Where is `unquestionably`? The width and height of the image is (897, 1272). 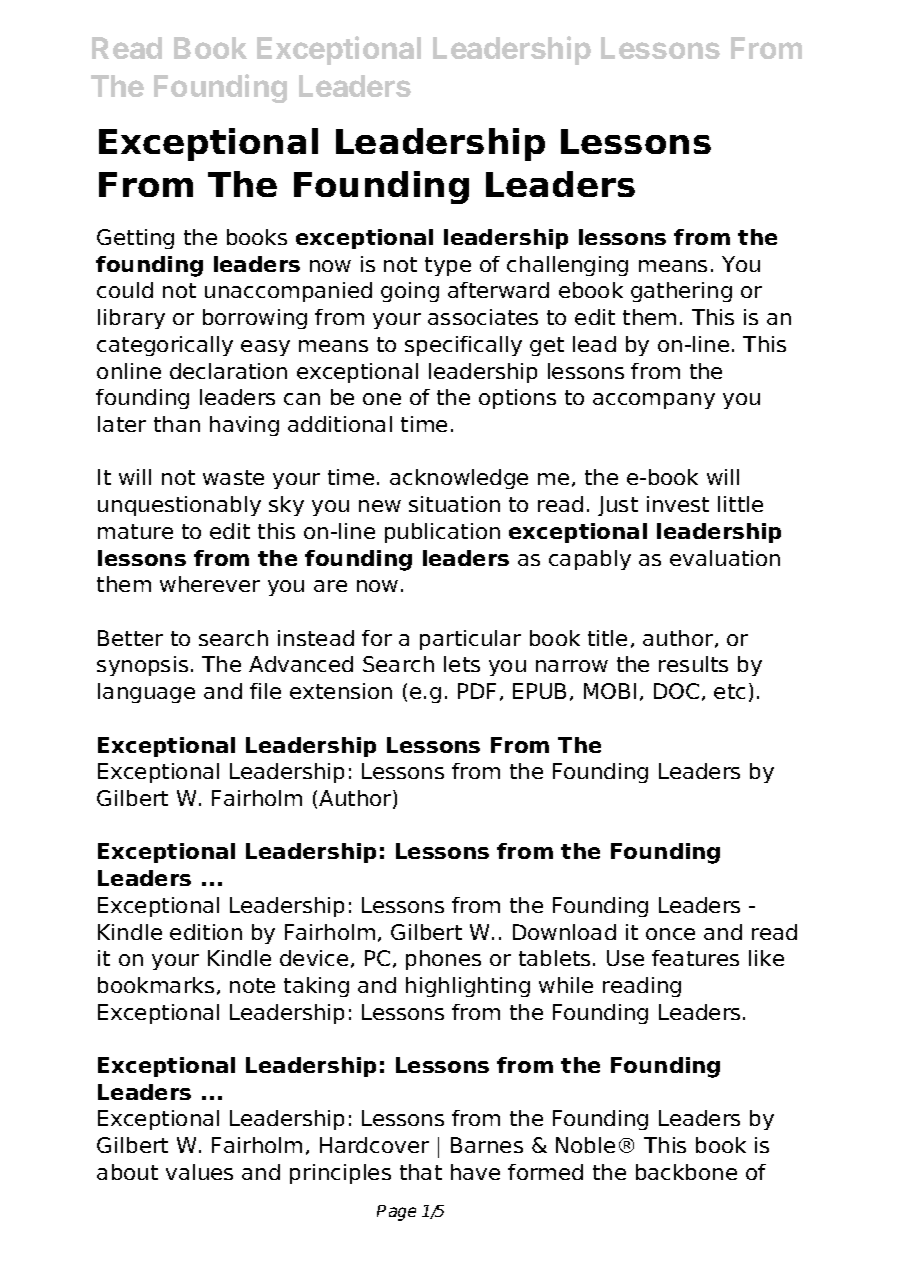 unquestionably is located at coordinates (179, 506).
